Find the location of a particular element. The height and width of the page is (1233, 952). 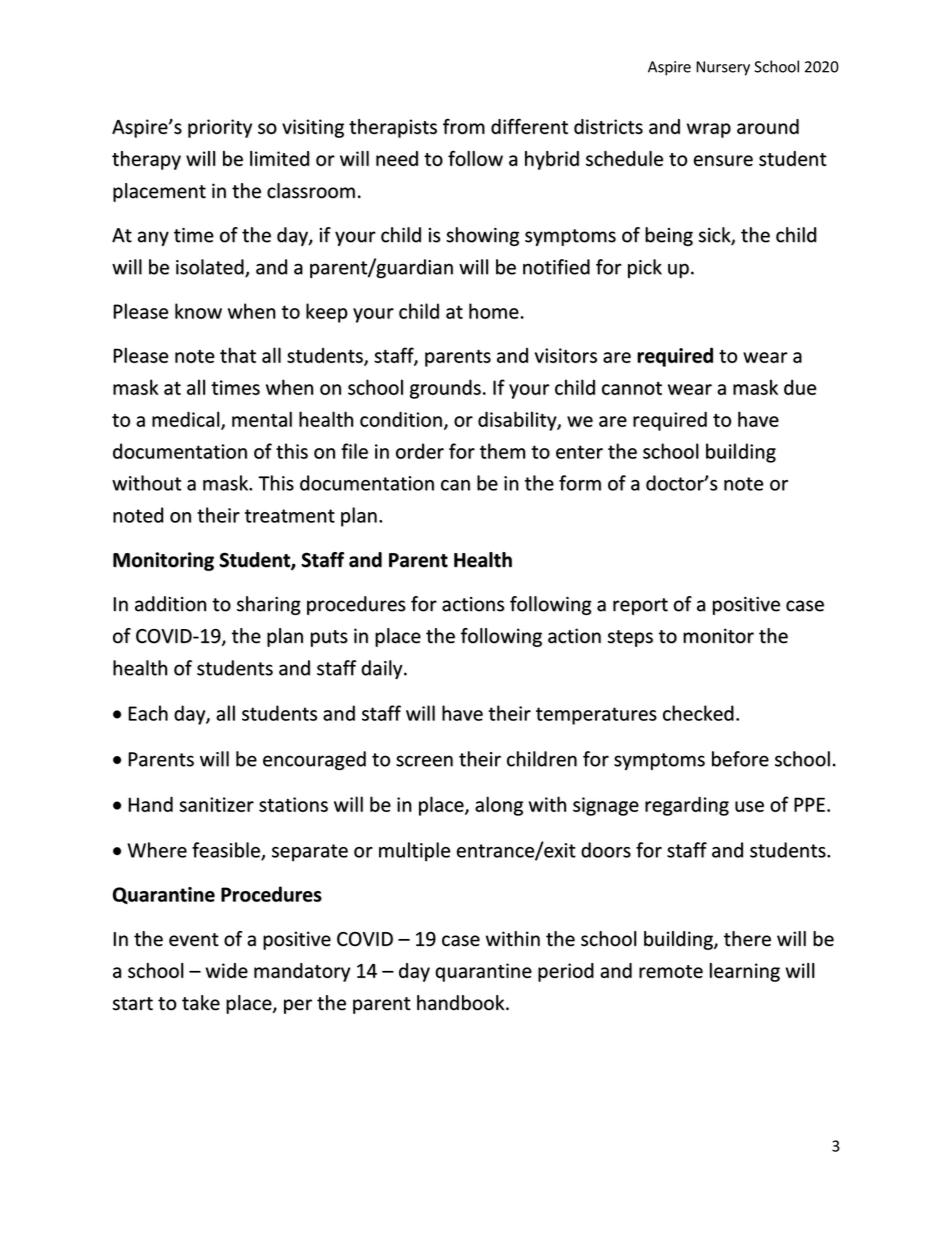

learning is located at coordinates (745, 972).
